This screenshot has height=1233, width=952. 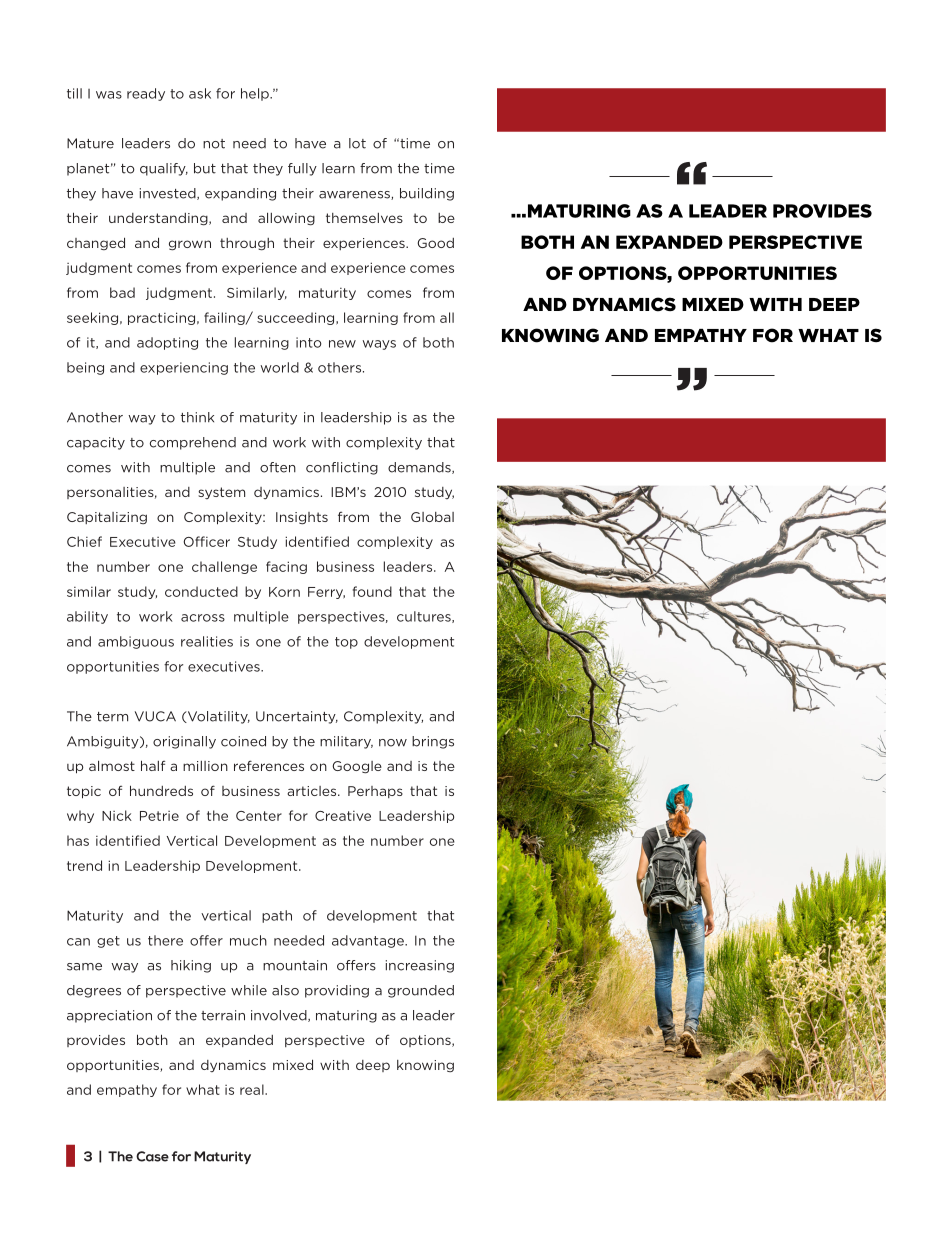 What do you see at coordinates (357, 143) in the screenshot?
I see `lot` at bounding box center [357, 143].
